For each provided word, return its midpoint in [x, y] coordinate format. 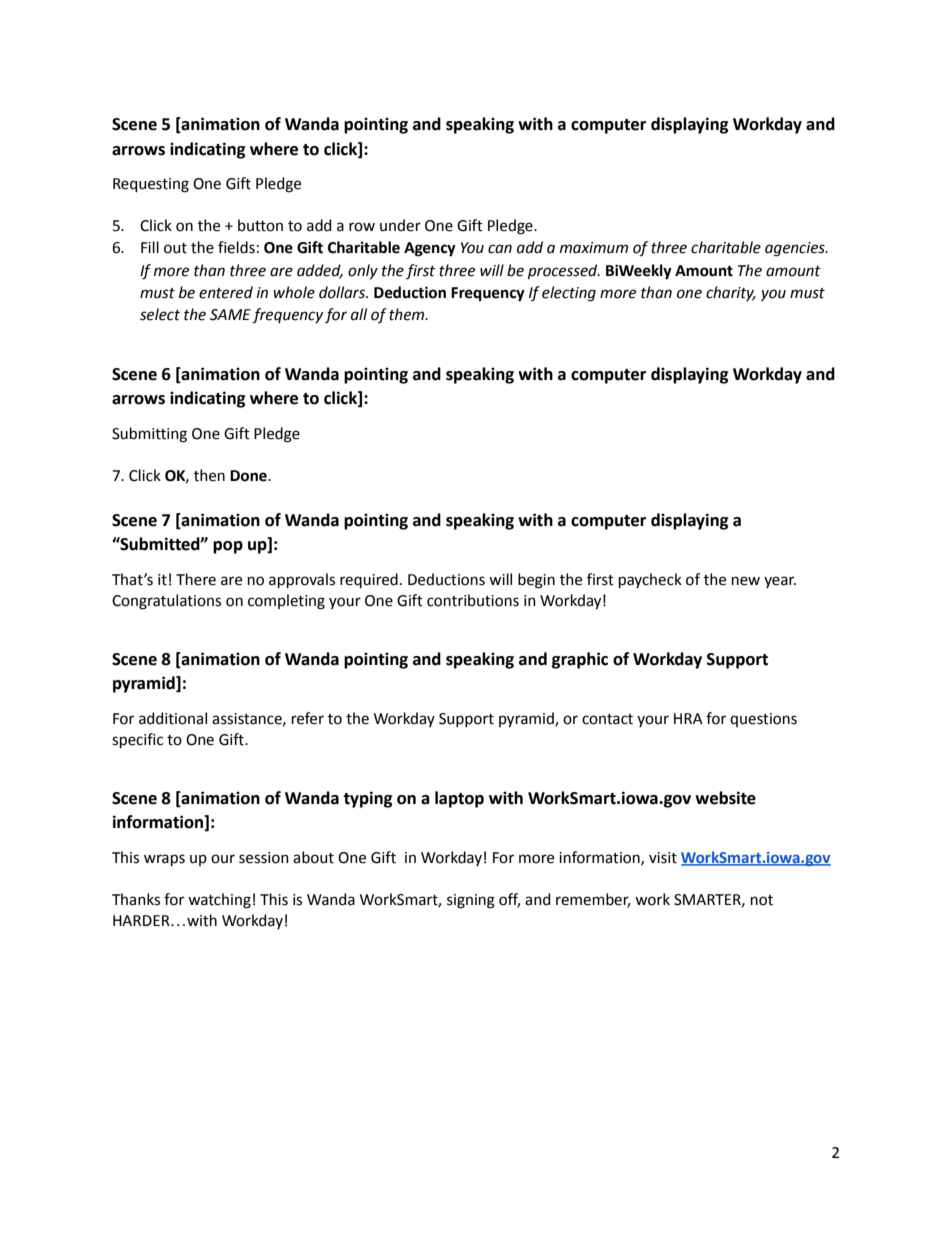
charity [731, 293]
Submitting [149, 435]
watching [219, 901]
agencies [796, 249]
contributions [473, 600]
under [400, 225]
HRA [688, 718]
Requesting [151, 185]
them [408, 314]
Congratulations [166, 602]
